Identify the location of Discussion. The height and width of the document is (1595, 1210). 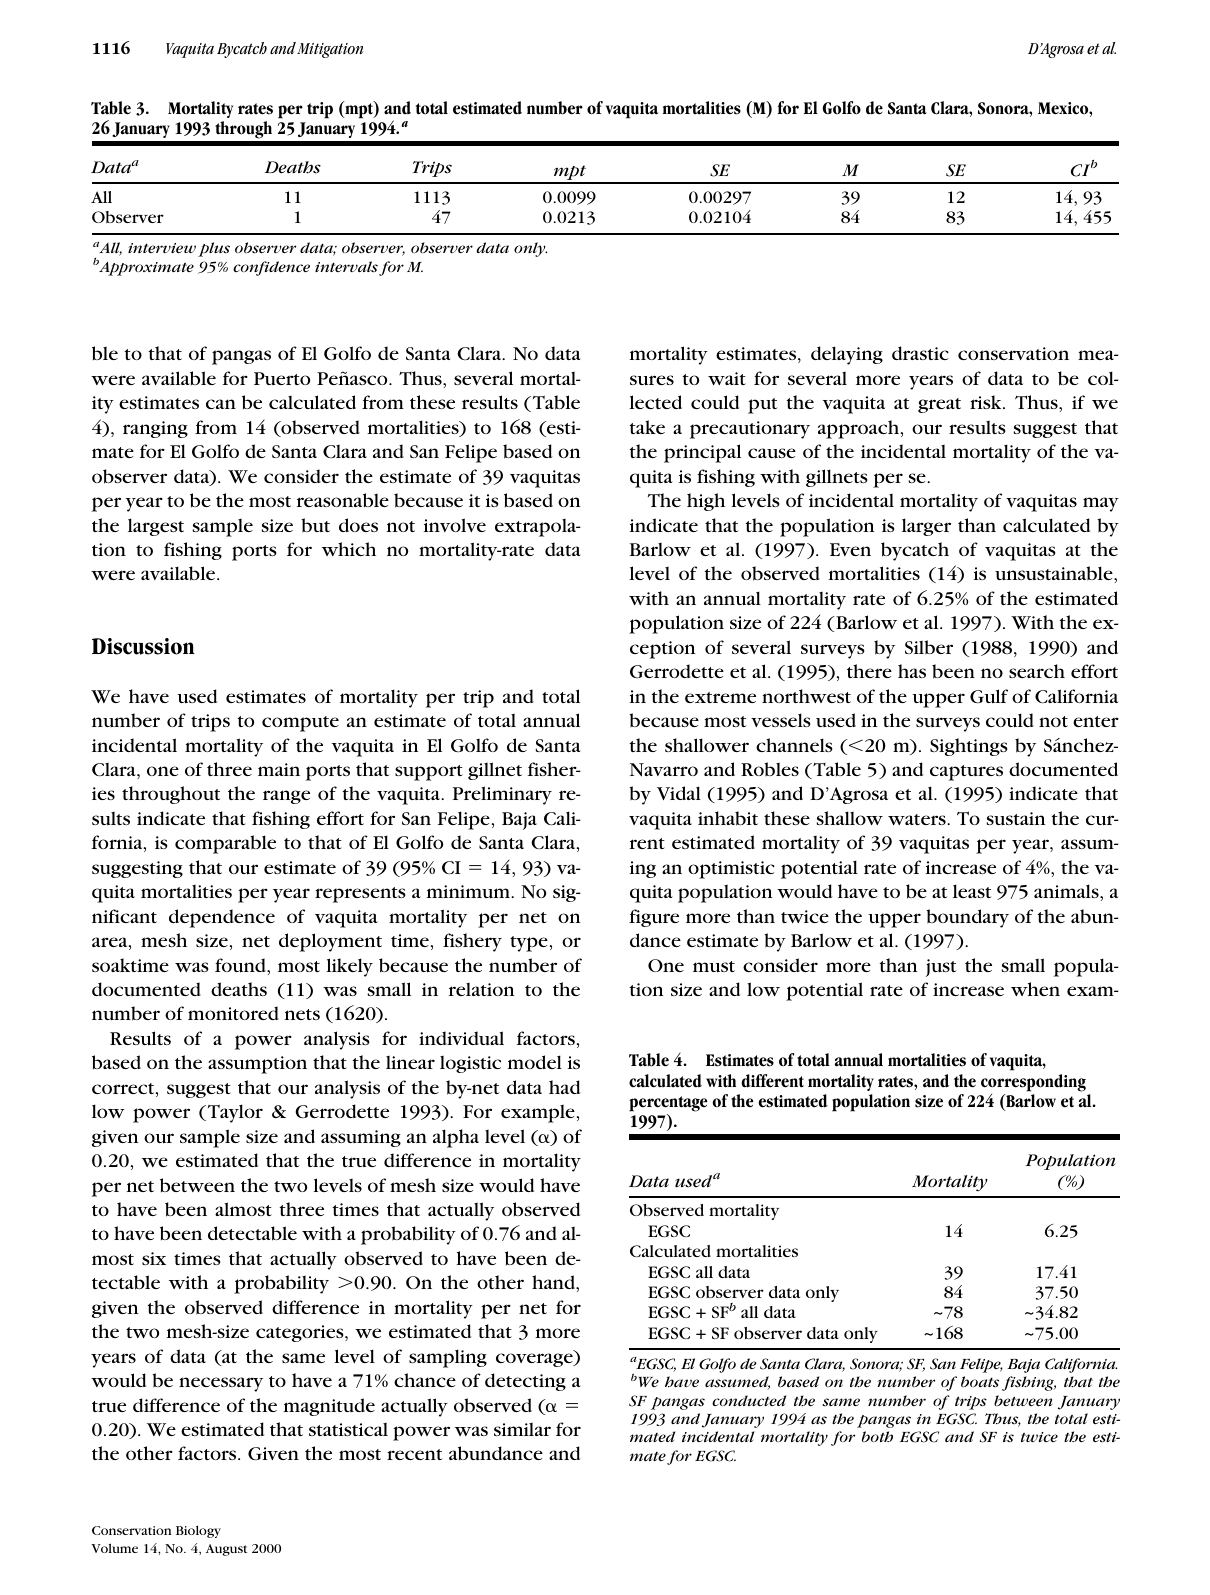
(143, 646).
